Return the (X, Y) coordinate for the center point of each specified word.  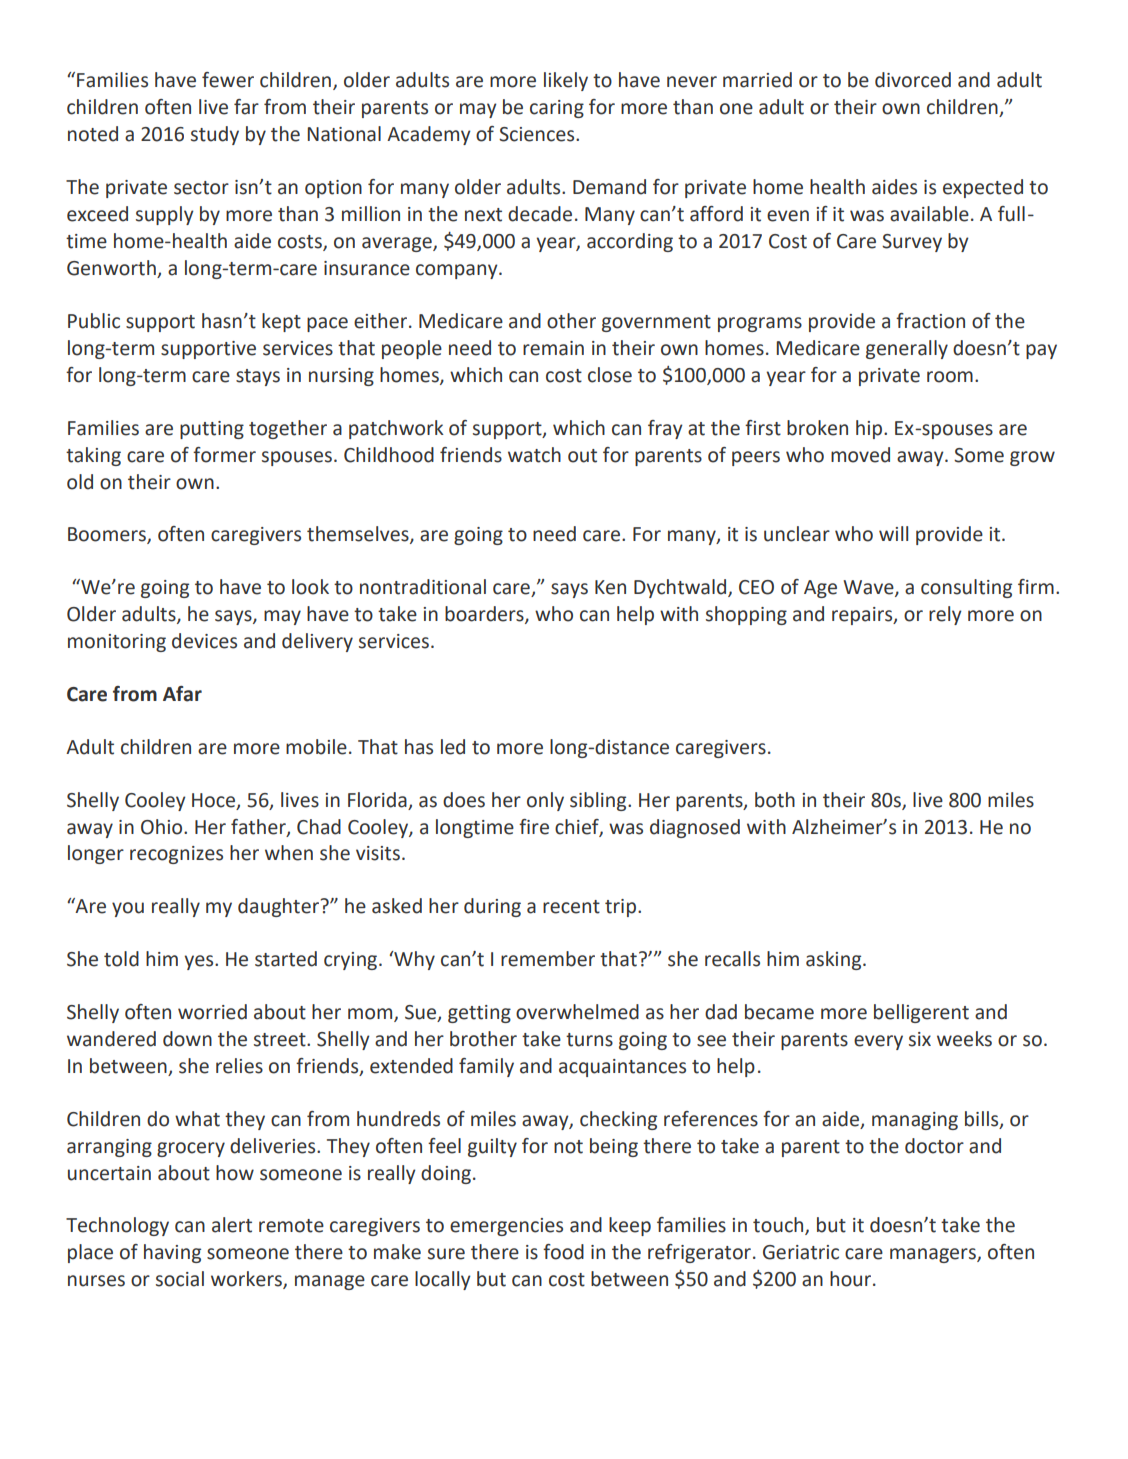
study (215, 135)
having (172, 1253)
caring (557, 109)
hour (852, 1279)
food (563, 1252)
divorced (913, 80)
